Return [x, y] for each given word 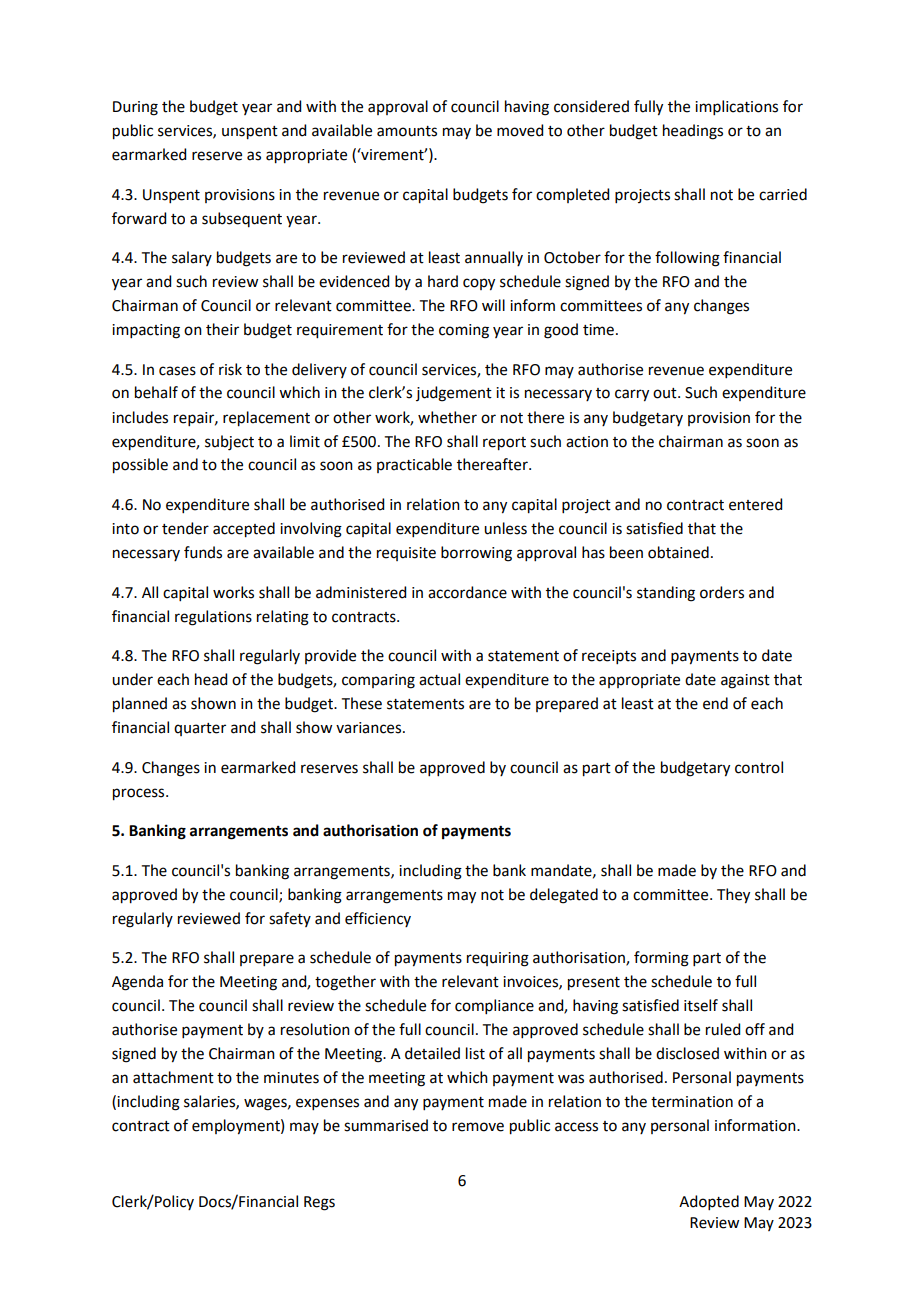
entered [755, 504]
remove [478, 1127]
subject [229, 443]
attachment [173, 1077]
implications [736, 107]
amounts [407, 131]
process [140, 794]
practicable [414, 465]
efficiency [378, 919]
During [135, 108]
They [733, 896]
